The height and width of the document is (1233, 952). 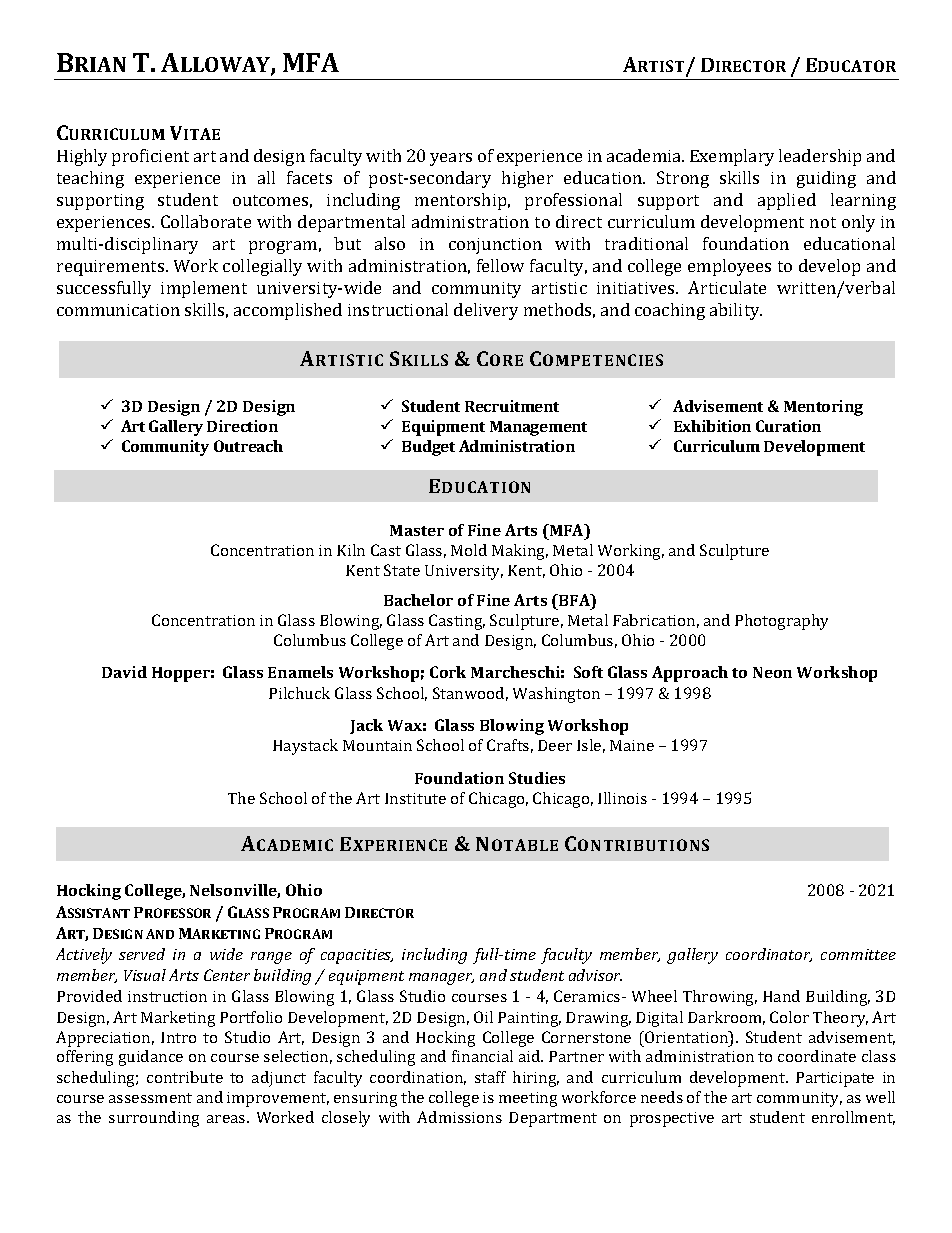 I want to click on David, so click(x=124, y=672).
